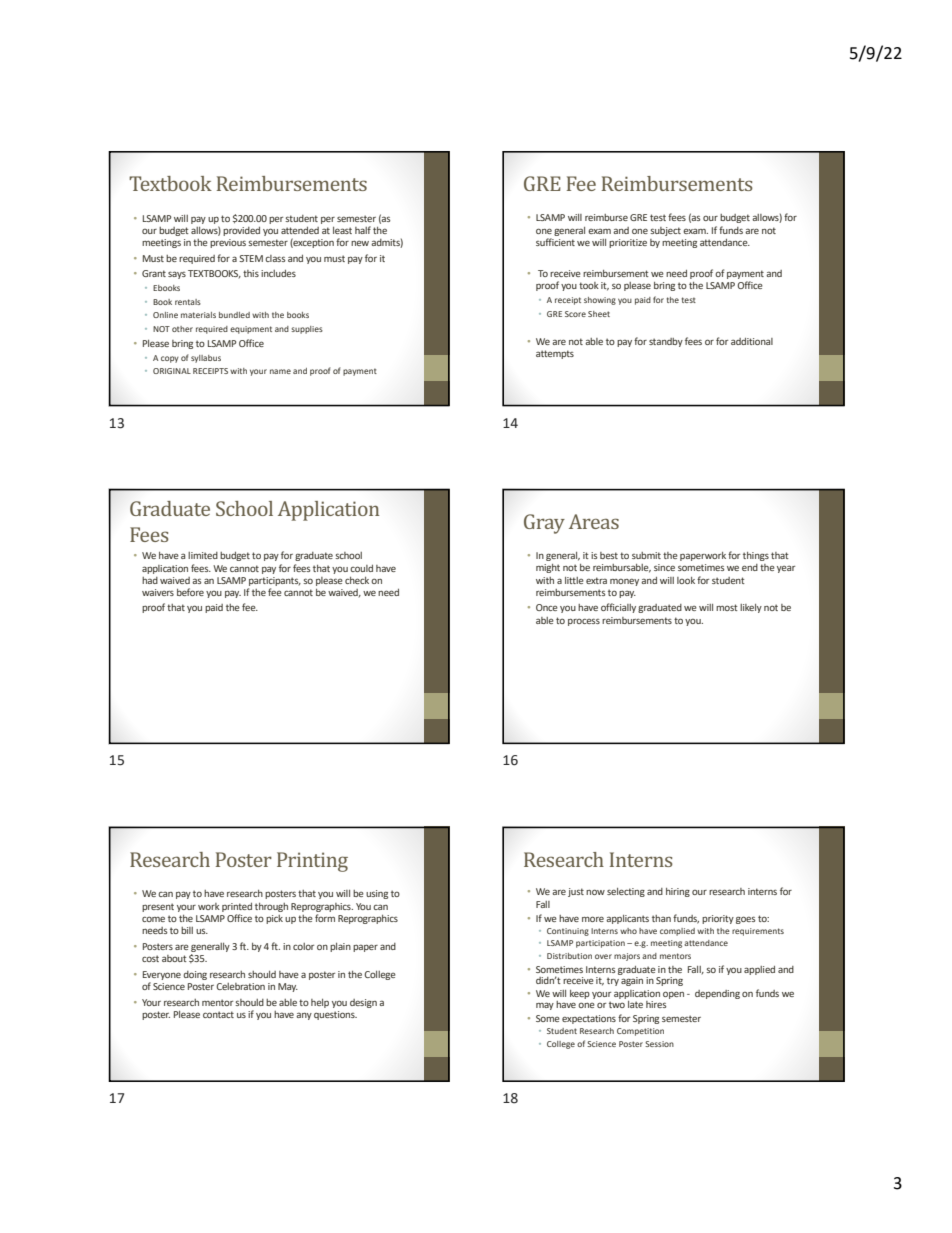  Describe the element at coordinates (727, 607) in the screenshot. I see `most` at that location.
